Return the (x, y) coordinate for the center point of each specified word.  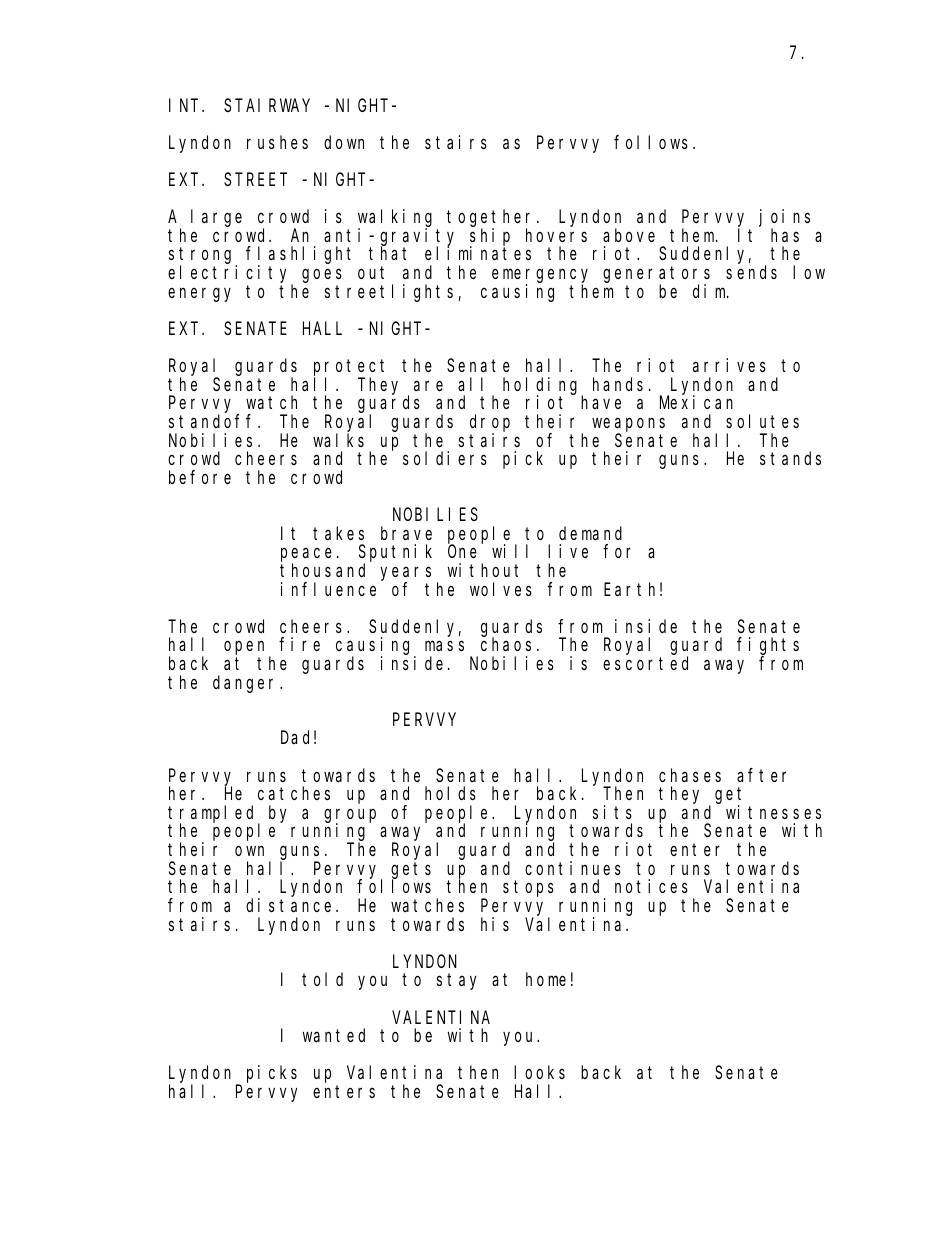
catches (294, 793)
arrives (729, 365)
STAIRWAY (267, 105)
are (428, 385)
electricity (230, 275)
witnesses (773, 812)
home (546, 979)
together (492, 219)
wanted (334, 1035)
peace (306, 556)
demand (590, 533)
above (629, 235)
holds (450, 793)
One (462, 552)
